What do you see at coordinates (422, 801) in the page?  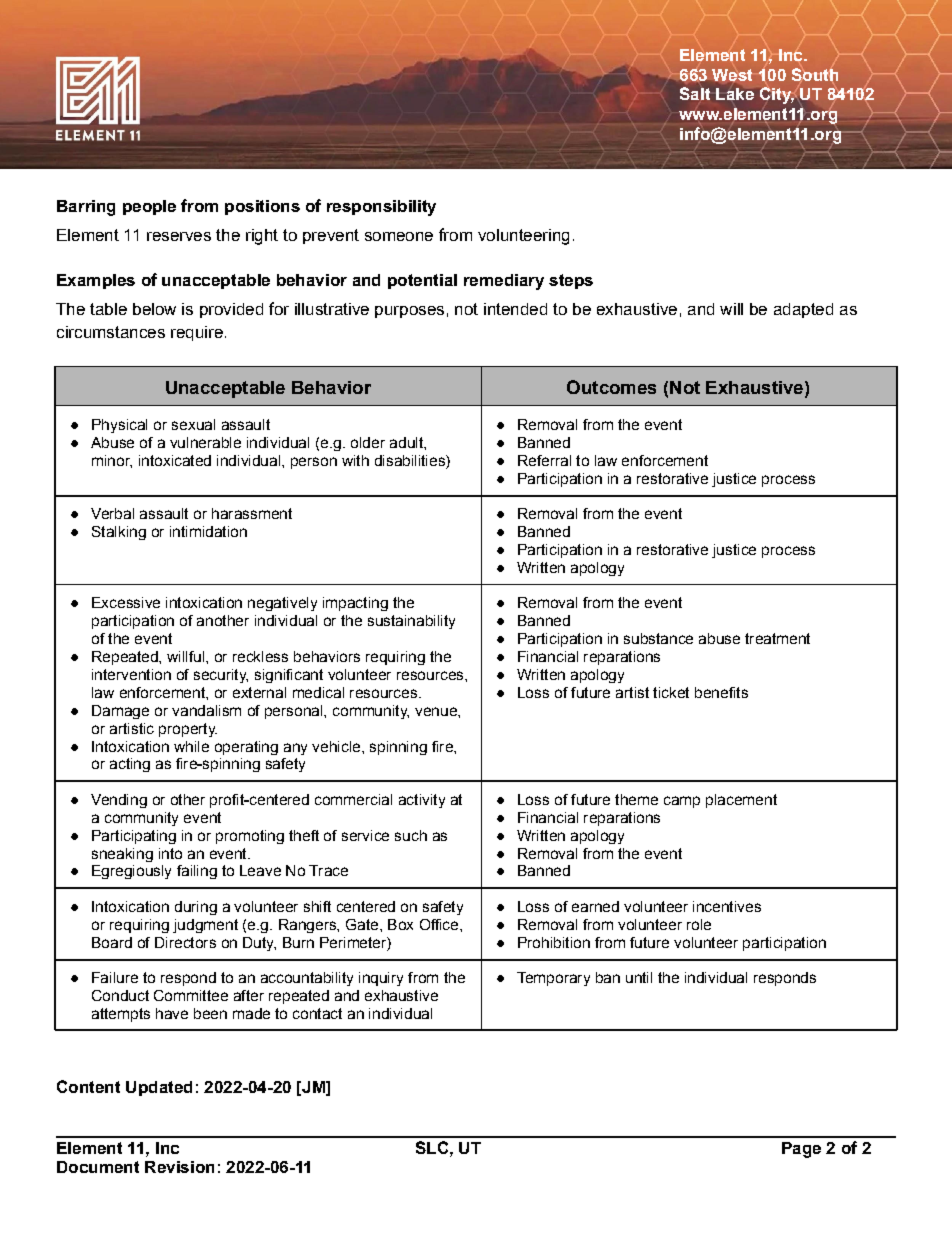 I see `activity` at bounding box center [422, 801].
